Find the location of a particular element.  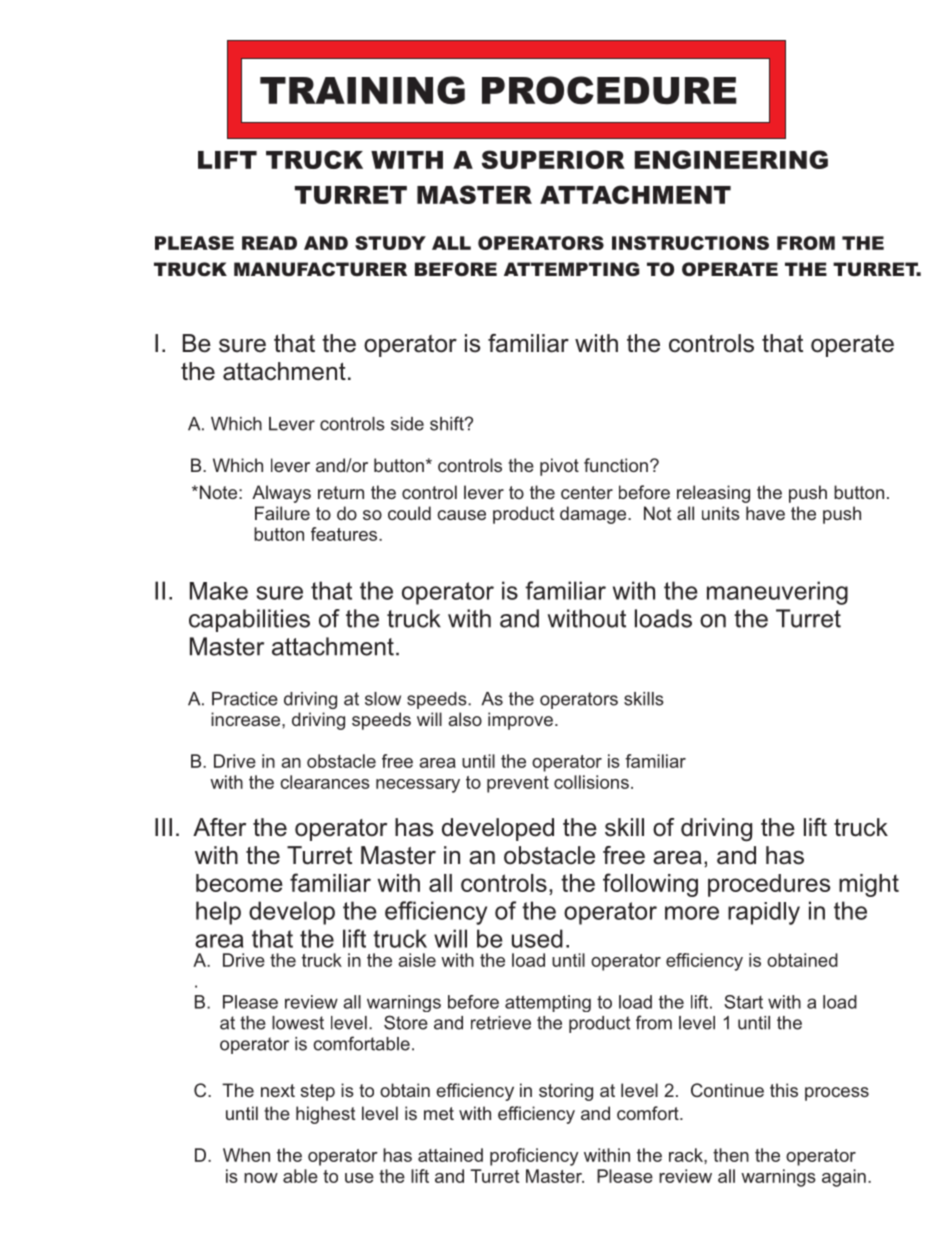

maneuvering is located at coordinates (777, 593).
